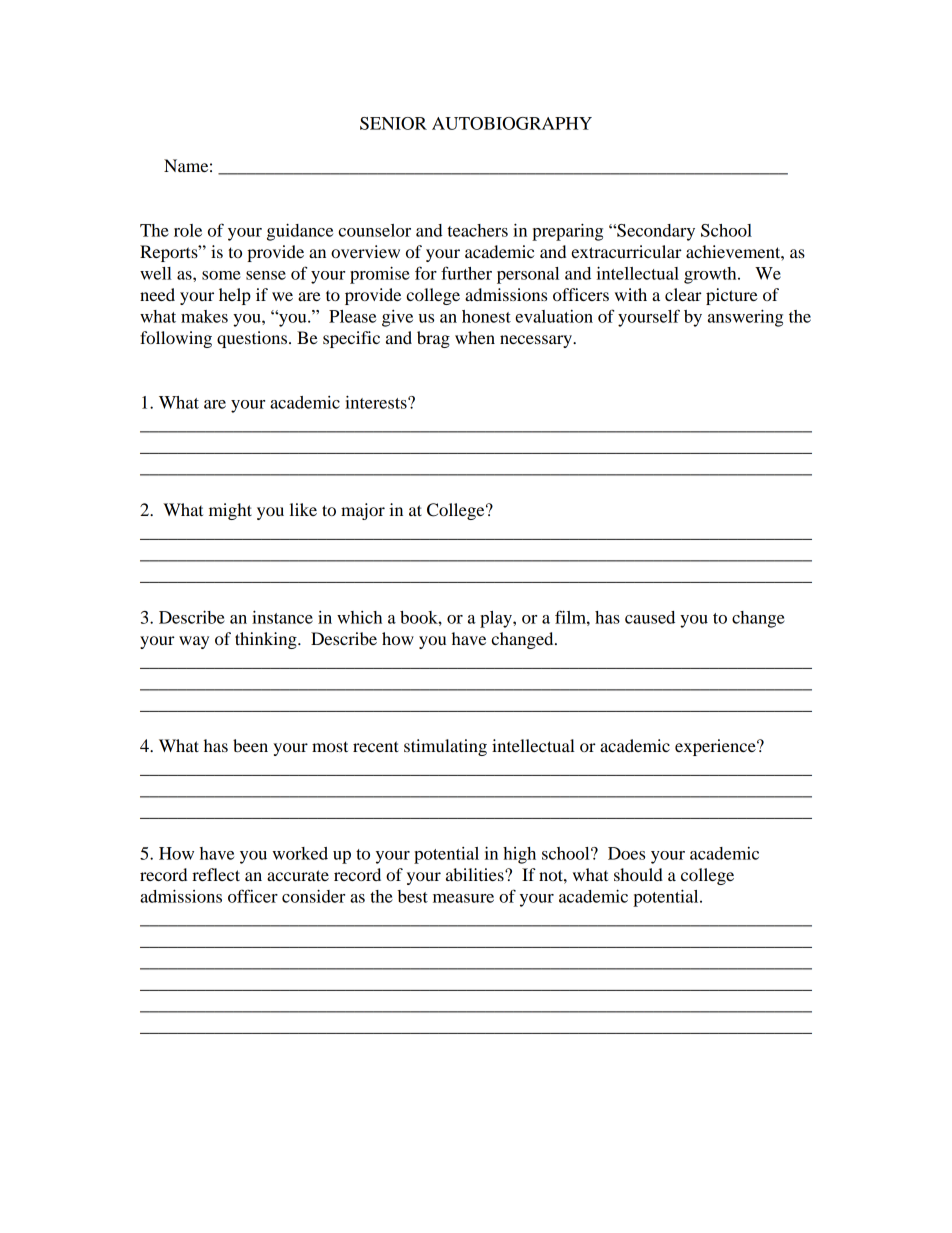 The width and height of the screenshot is (952, 1233). What do you see at coordinates (253, 339) in the screenshot?
I see `questions` at bounding box center [253, 339].
